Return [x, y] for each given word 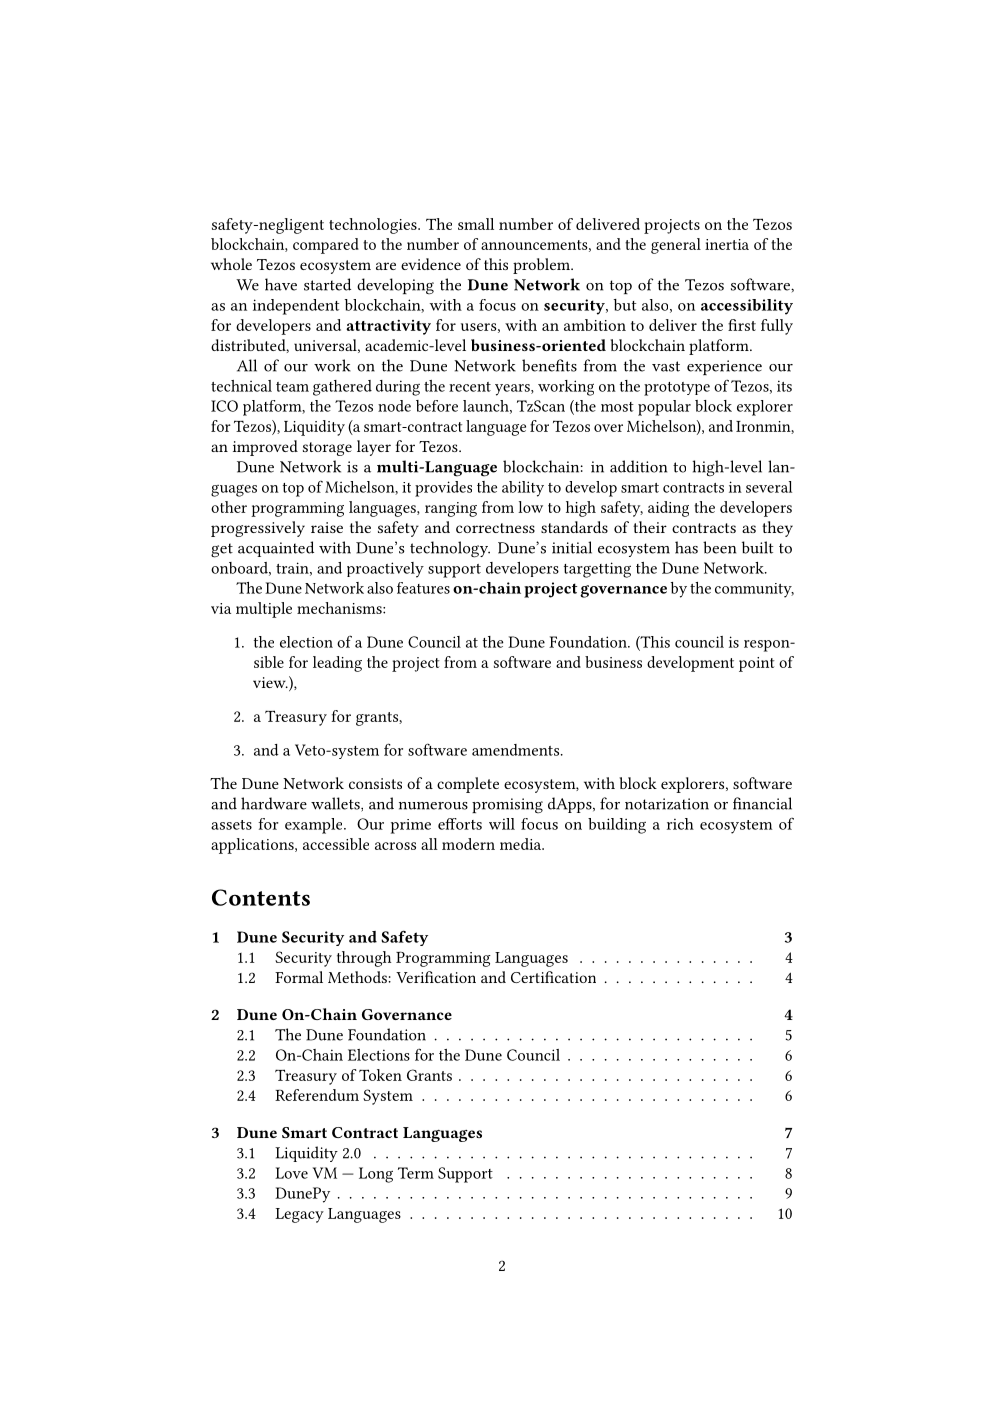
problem [542, 266]
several [769, 487]
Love [291, 1173]
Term [416, 1173]
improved [265, 448]
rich [680, 824]
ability [523, 489]
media [522, 844]
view [270, 682]
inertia [727, 244]
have [281, 284]
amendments [517, 750]
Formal [299, 977]
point [757, 664]
